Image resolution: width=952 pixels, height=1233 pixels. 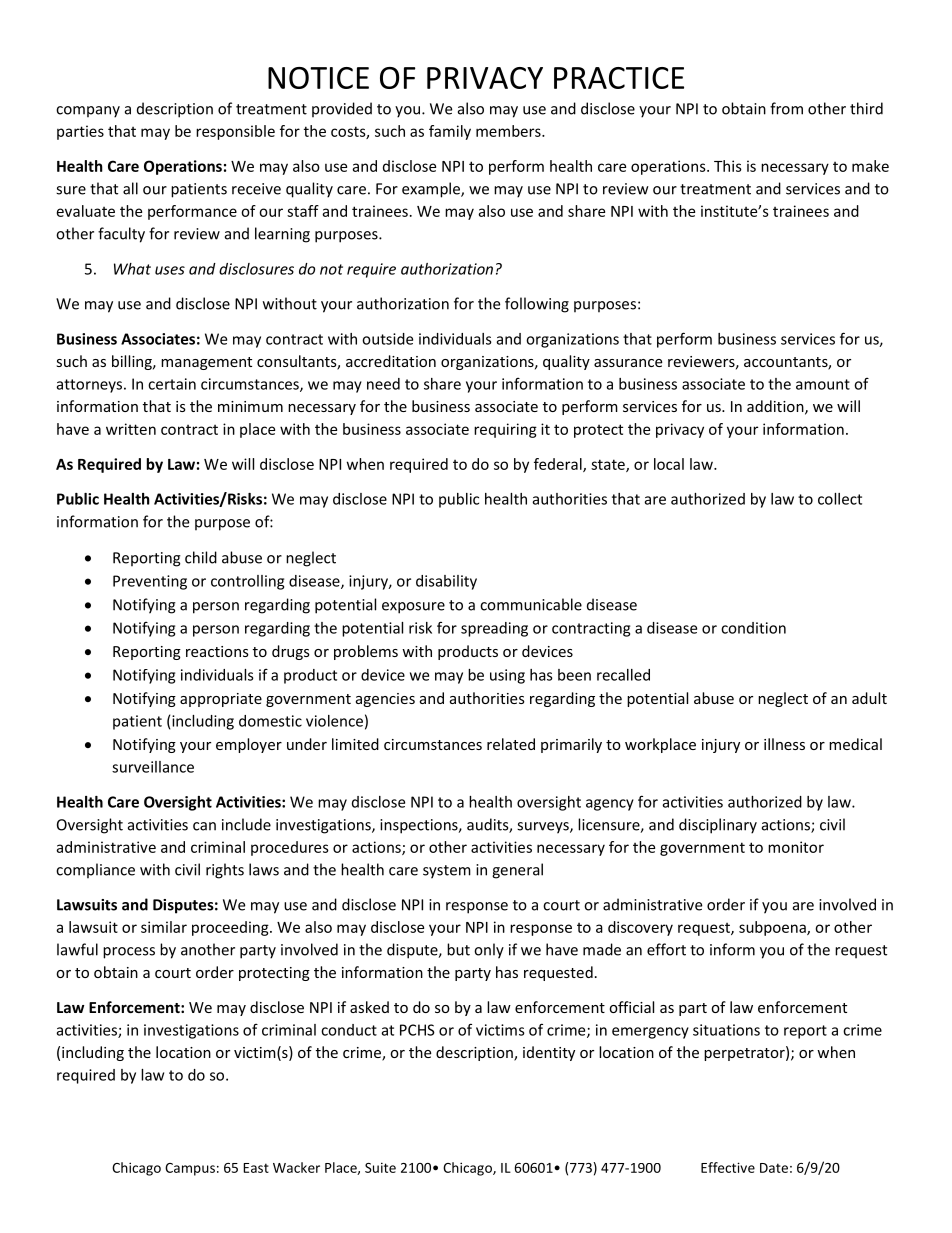 What do you see at coordinates (235, 132) in the screenshot?
I see `responsible` at bounding box center [235, 132].
